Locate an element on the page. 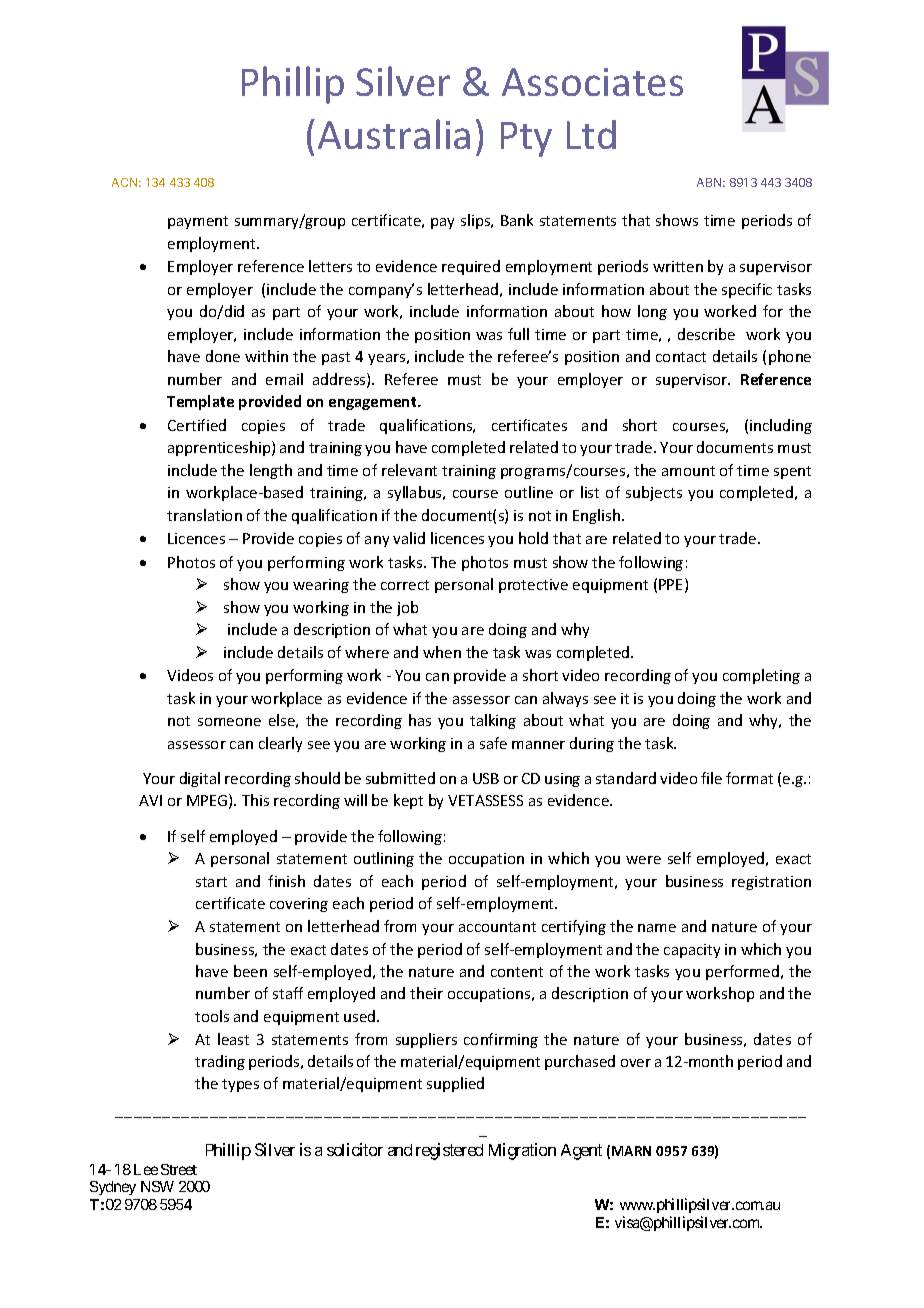 The height and width of the page is (1308, 924). Australia is located at coordinates (394, 134).
